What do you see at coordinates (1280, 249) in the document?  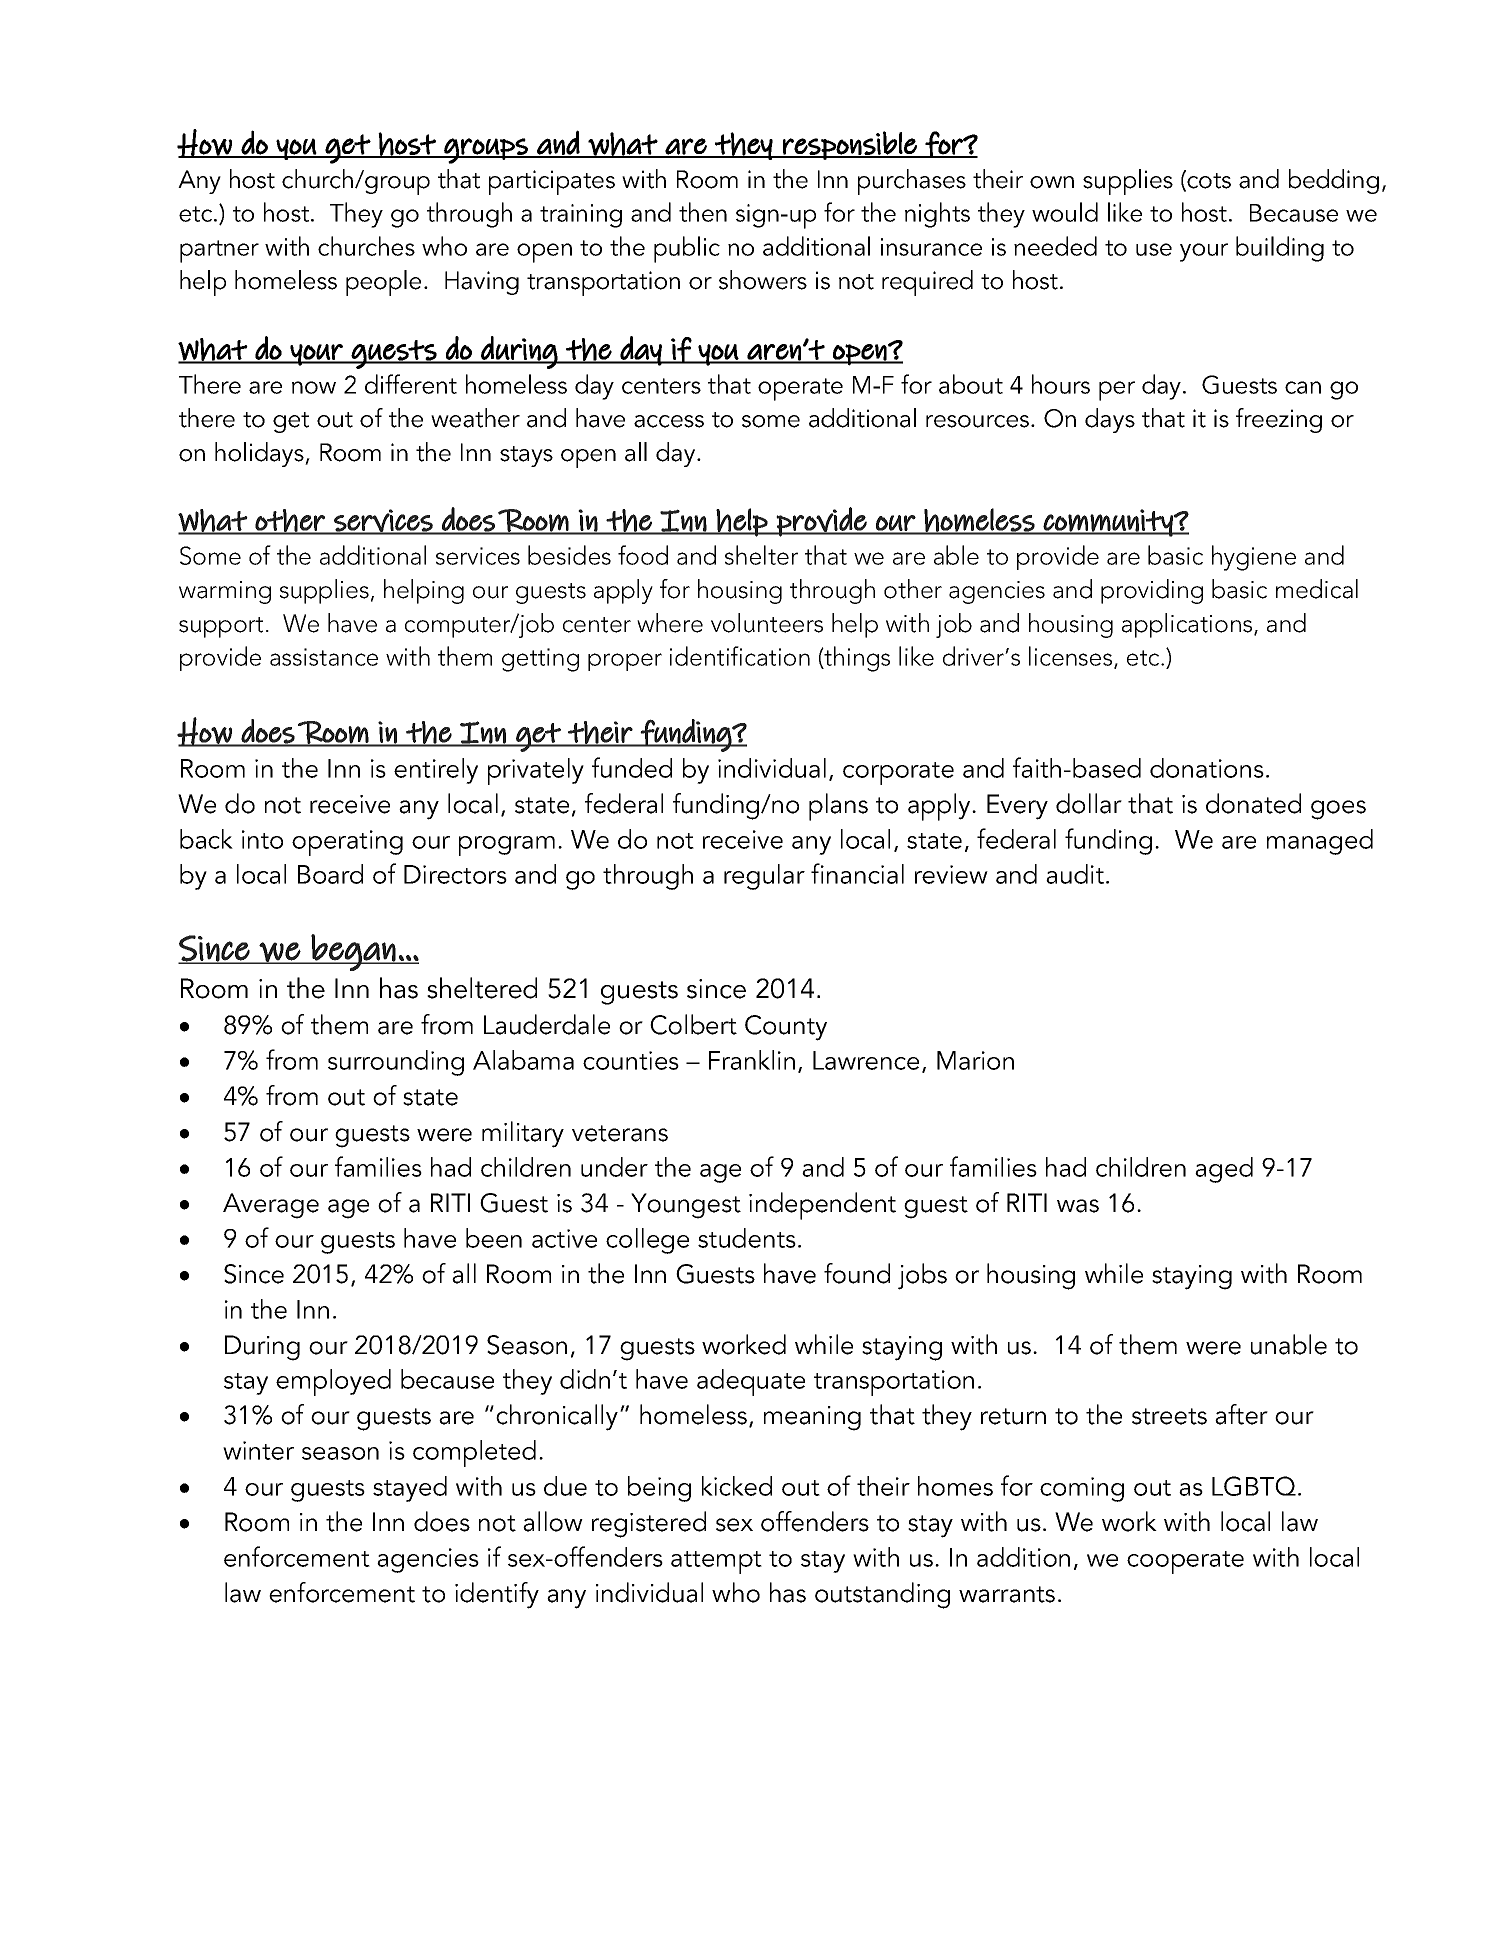 I see `building` at bounding box center [1280, 249].
